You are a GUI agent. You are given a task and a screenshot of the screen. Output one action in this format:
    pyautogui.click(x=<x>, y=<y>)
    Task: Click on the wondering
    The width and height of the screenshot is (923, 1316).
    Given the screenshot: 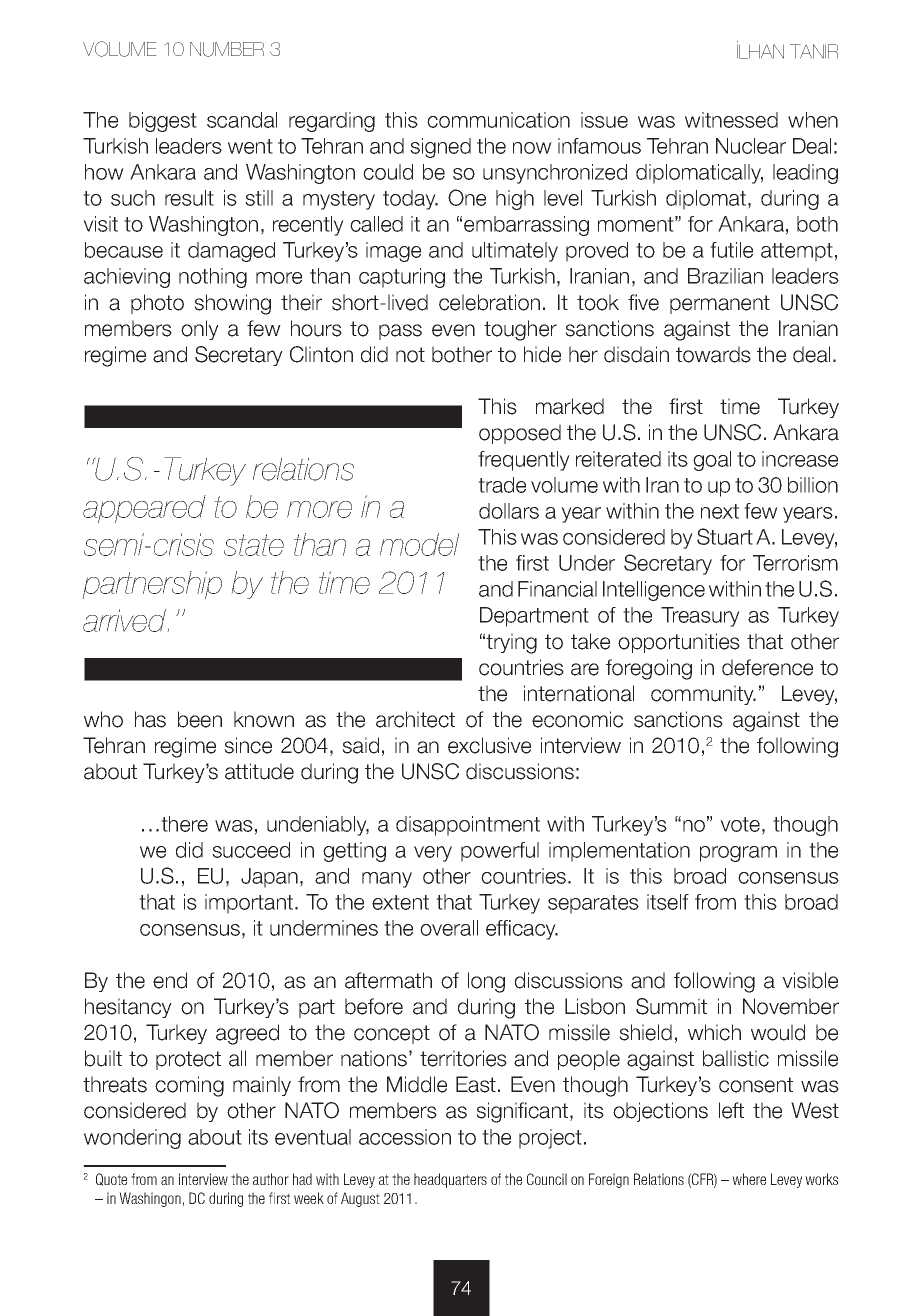 What is the action you would take?
    pyautogui.click(x=132, y=1139)
